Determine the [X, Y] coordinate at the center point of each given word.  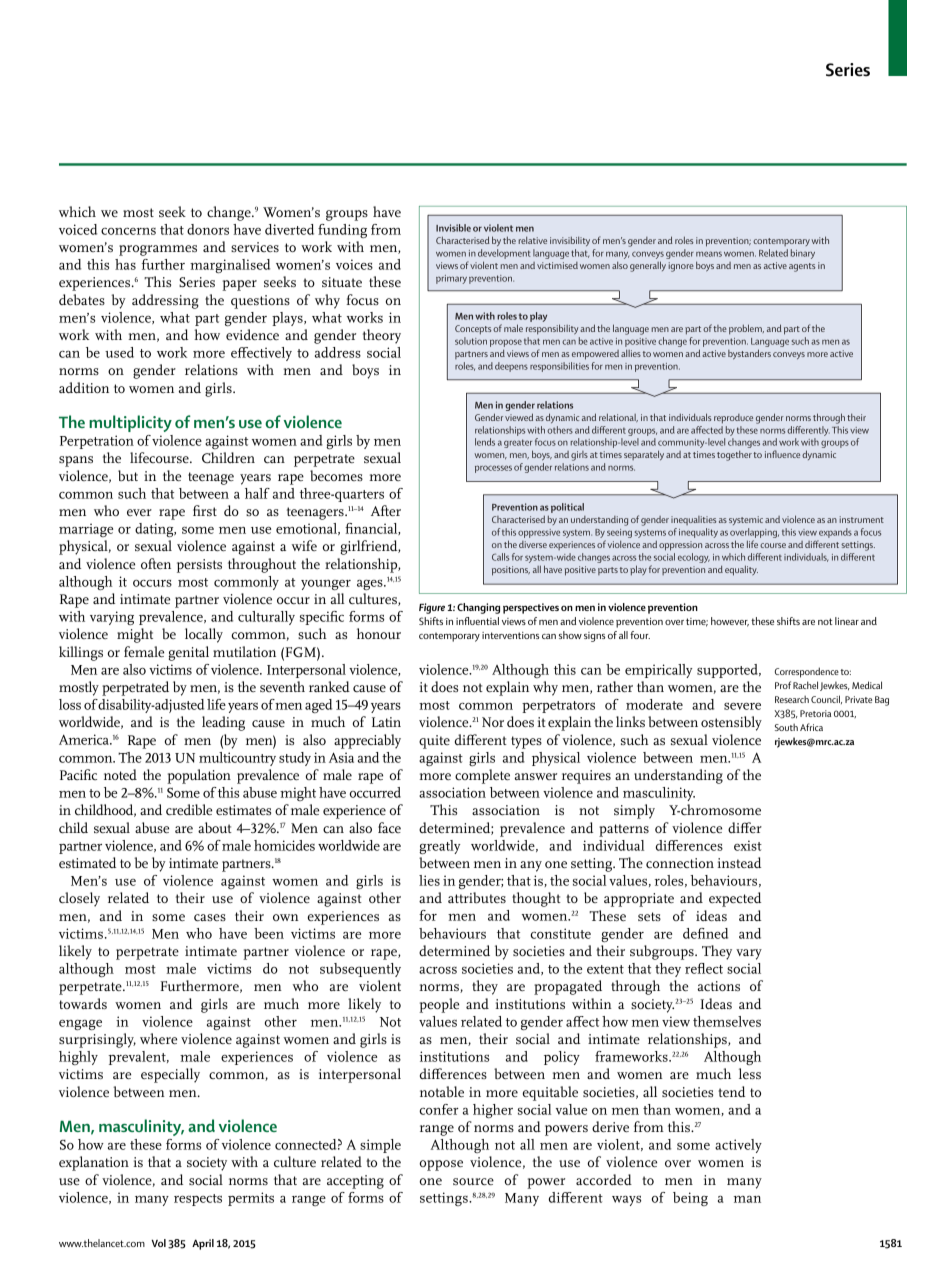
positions [511, 571]
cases [210, 917]
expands [835, 533]
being [690, 1199]
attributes [477, 897]
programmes [158, 250]
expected [735, 899]
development [504, 254]
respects [198, 1200]
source [473, 1181]
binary [803, 254]
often [156, 563]
